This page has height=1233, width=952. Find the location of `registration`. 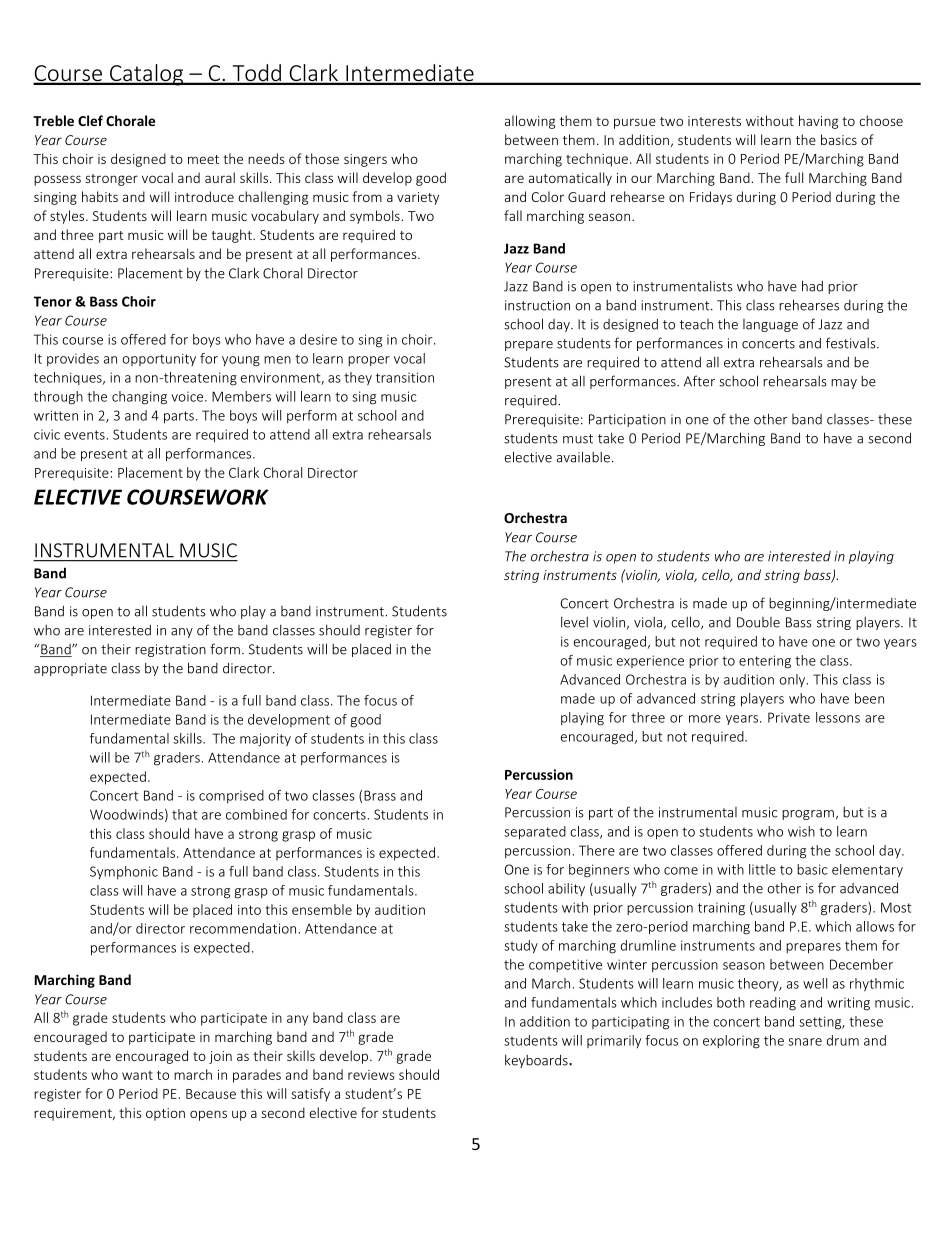

registration is located at coordinates (170, 650).
